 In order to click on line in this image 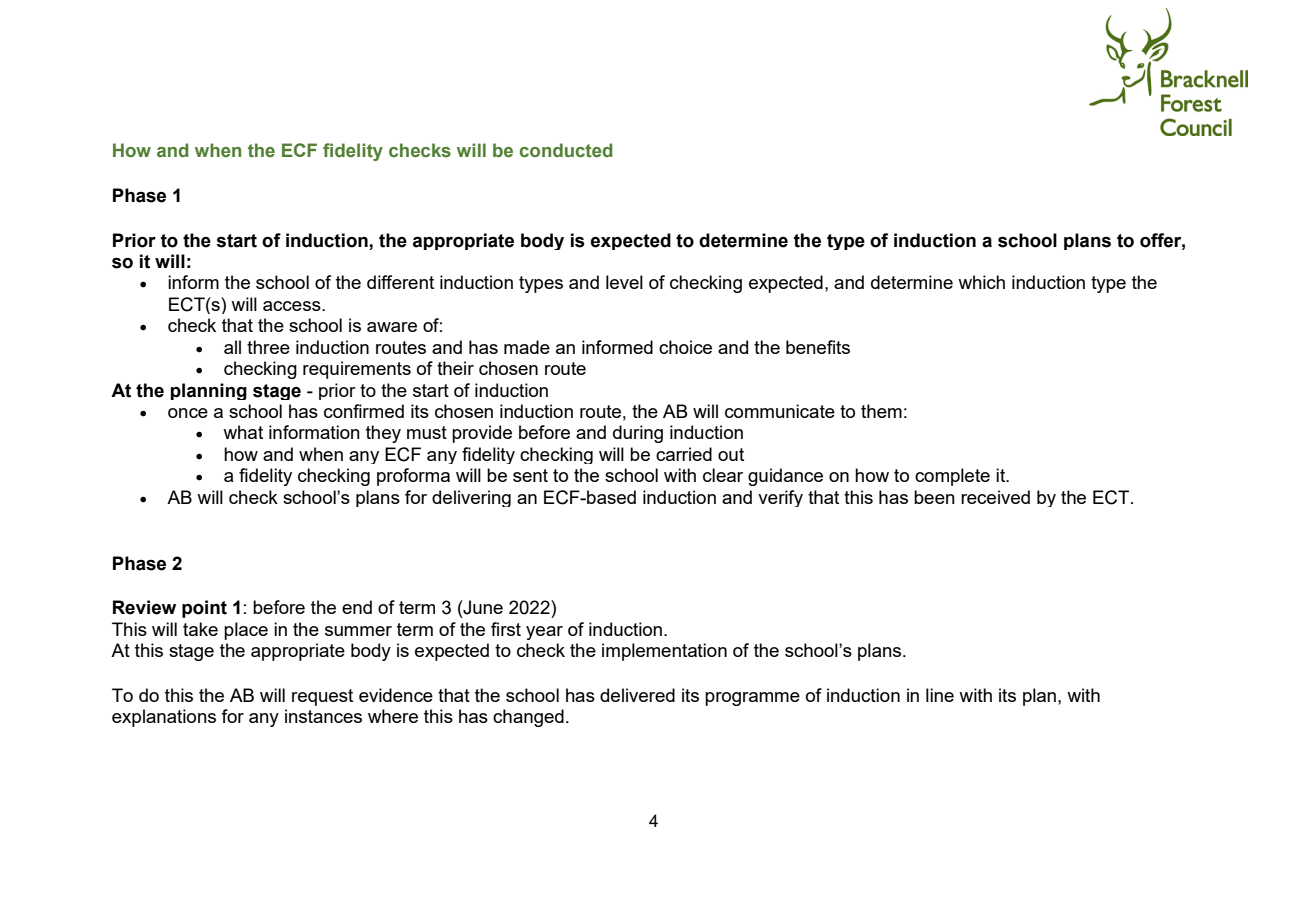, I will do `click(940, 695)`.
